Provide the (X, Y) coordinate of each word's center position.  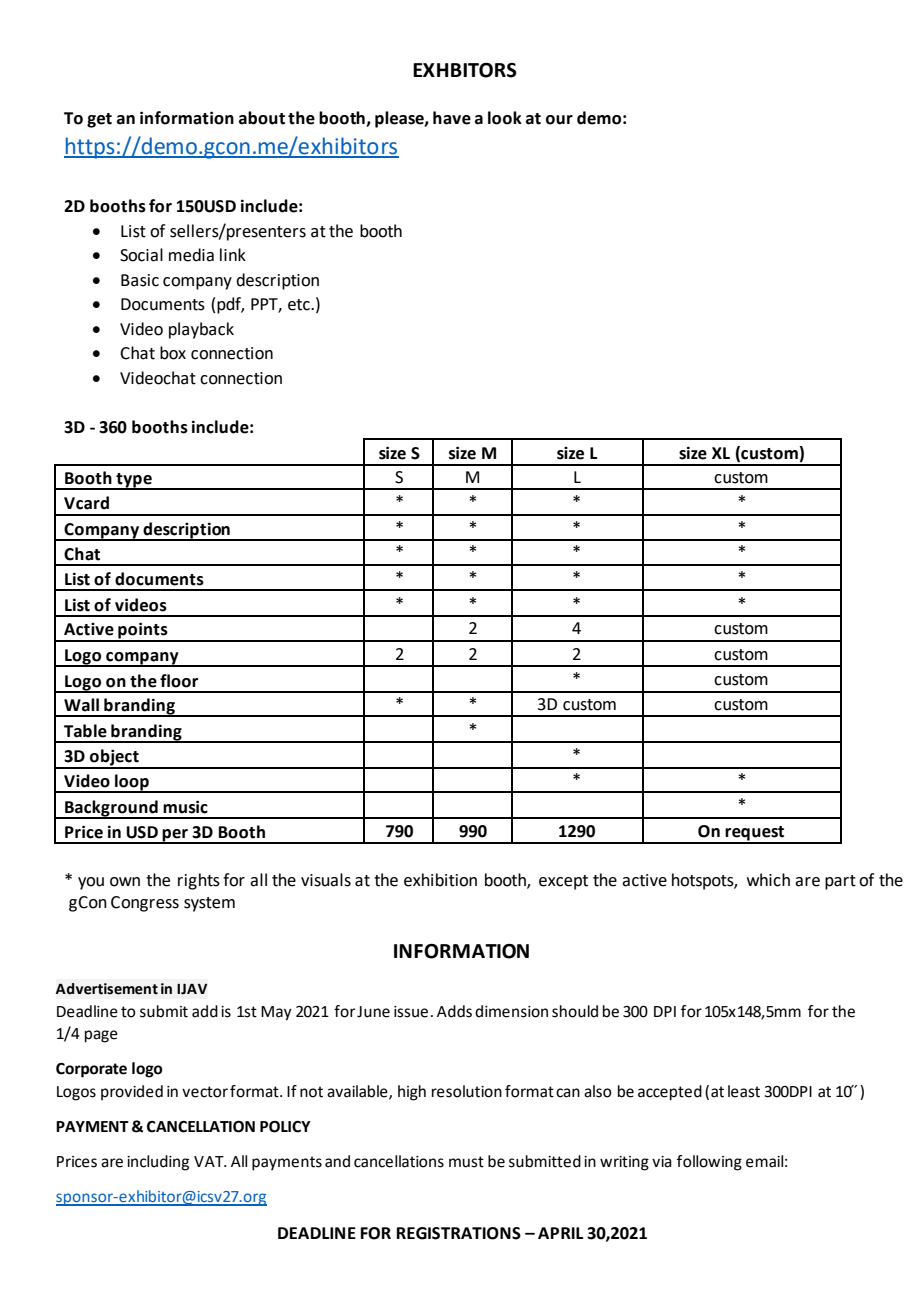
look (505, 118)
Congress (145, 904)
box (173, 353)
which (768, 880)
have (452, 118)
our (559, 120)
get (99, 120)
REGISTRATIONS (459, 1233)
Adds (454, 1011)
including (158, 1163)
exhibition (440, 880)
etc (300, 305)
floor (179, 681)
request (755, 834)
